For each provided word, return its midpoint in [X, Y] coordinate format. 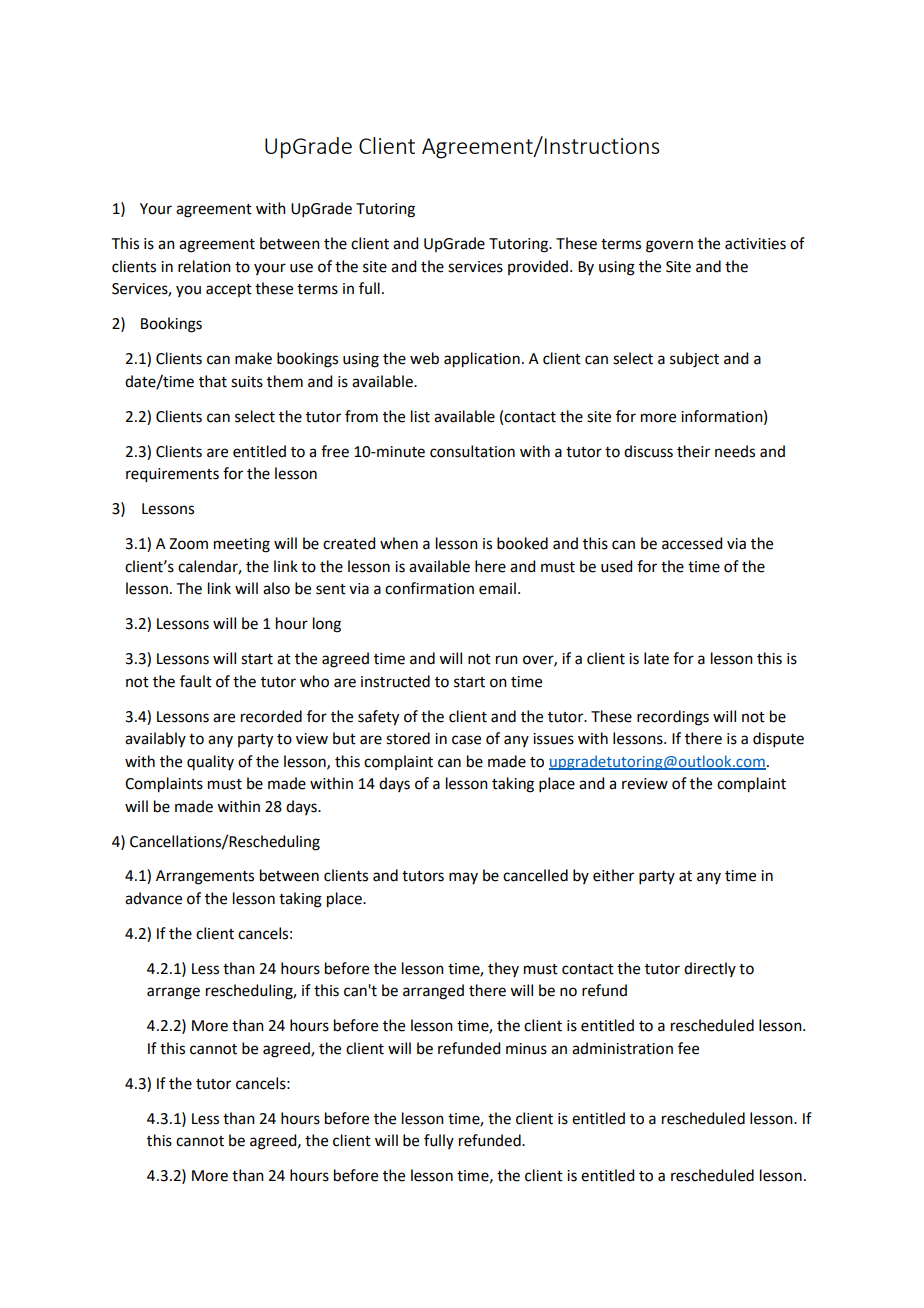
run [507, 660]
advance [153, 898]
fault [196, 681]
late [656, 658]
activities [755, 244]
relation [204, 266]
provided [539, 267]
